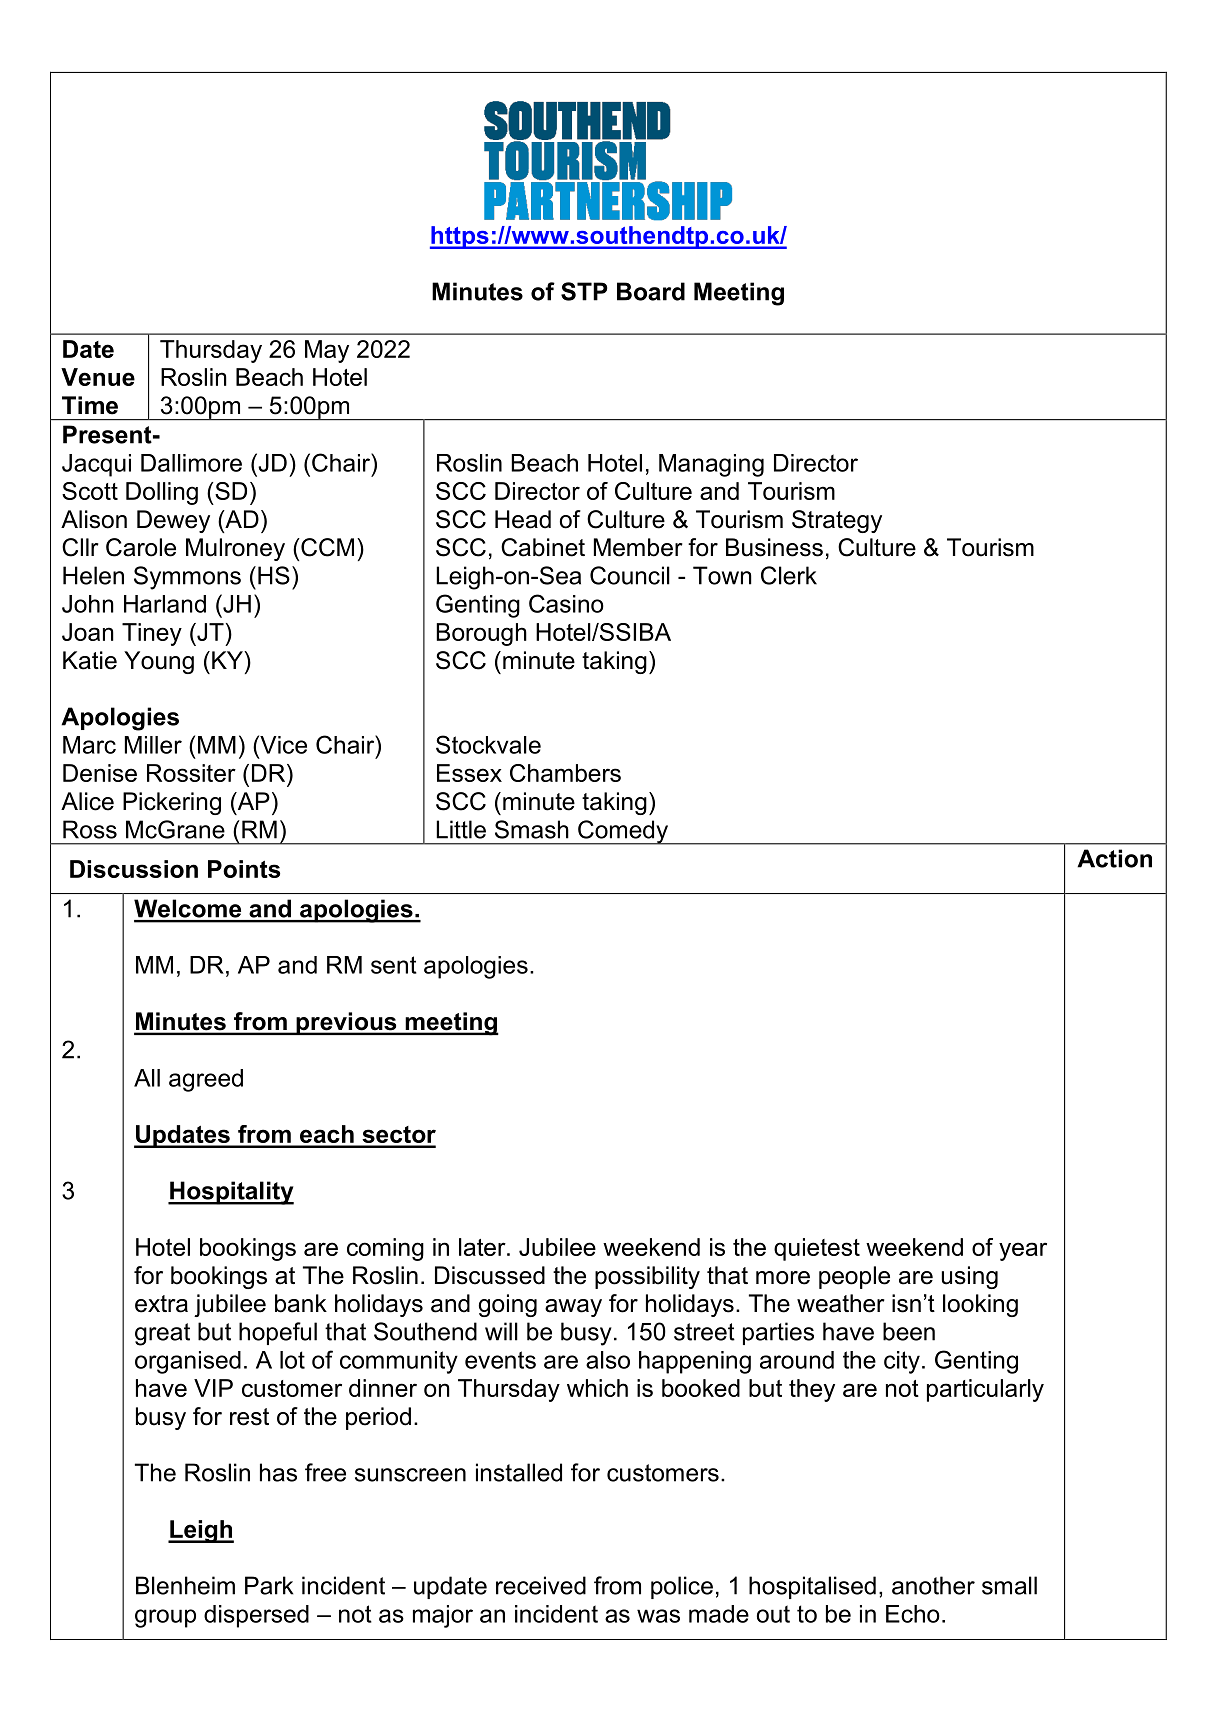 The width and height of the document is (1217, 1721). What do you see at coordinates (161, 1304) in the document?
I see `extra` at bounding box center [161, 1304].
